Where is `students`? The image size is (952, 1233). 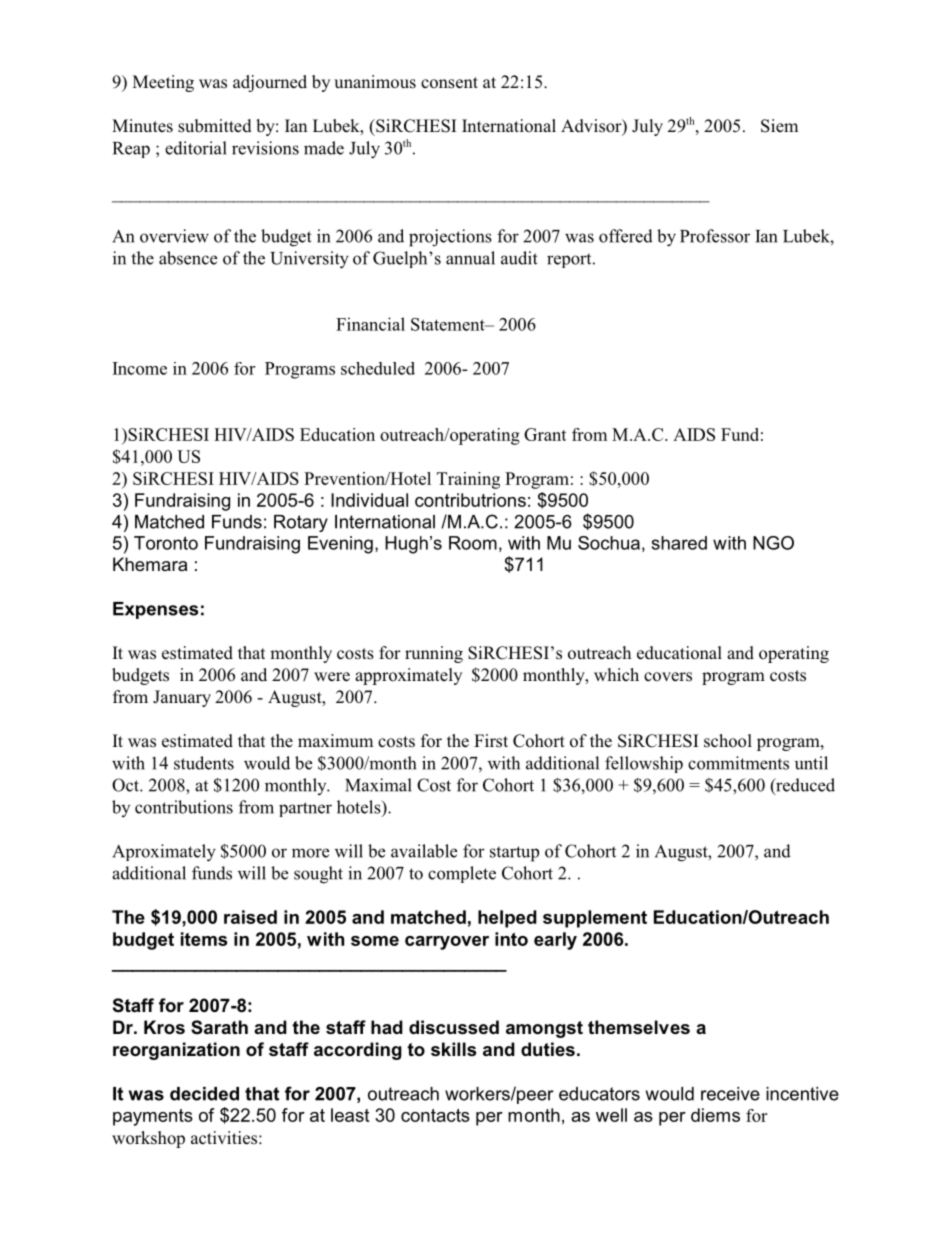 students is located at coordinates (204, 763).
